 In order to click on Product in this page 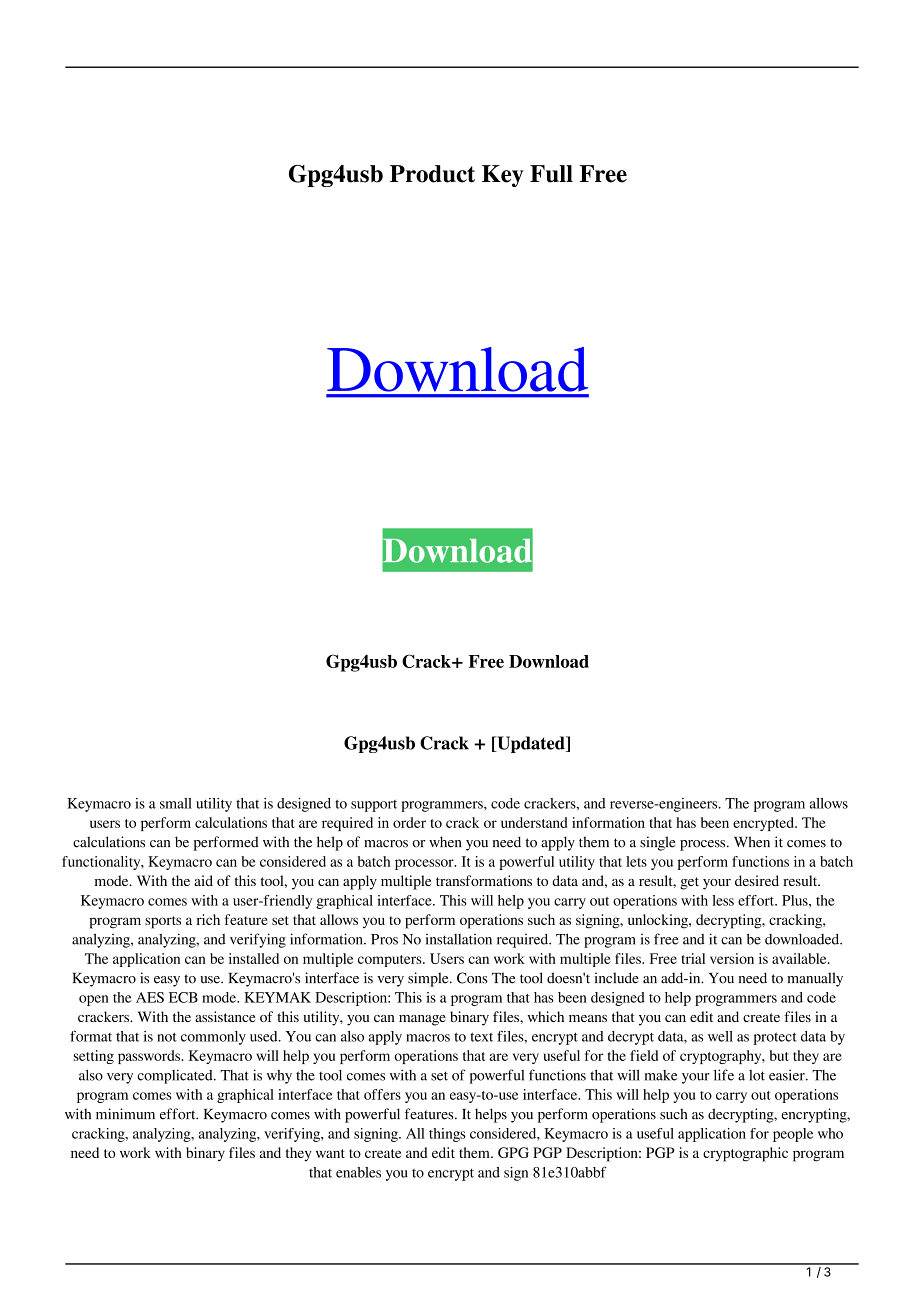, I will do `click(432, 174)`.
